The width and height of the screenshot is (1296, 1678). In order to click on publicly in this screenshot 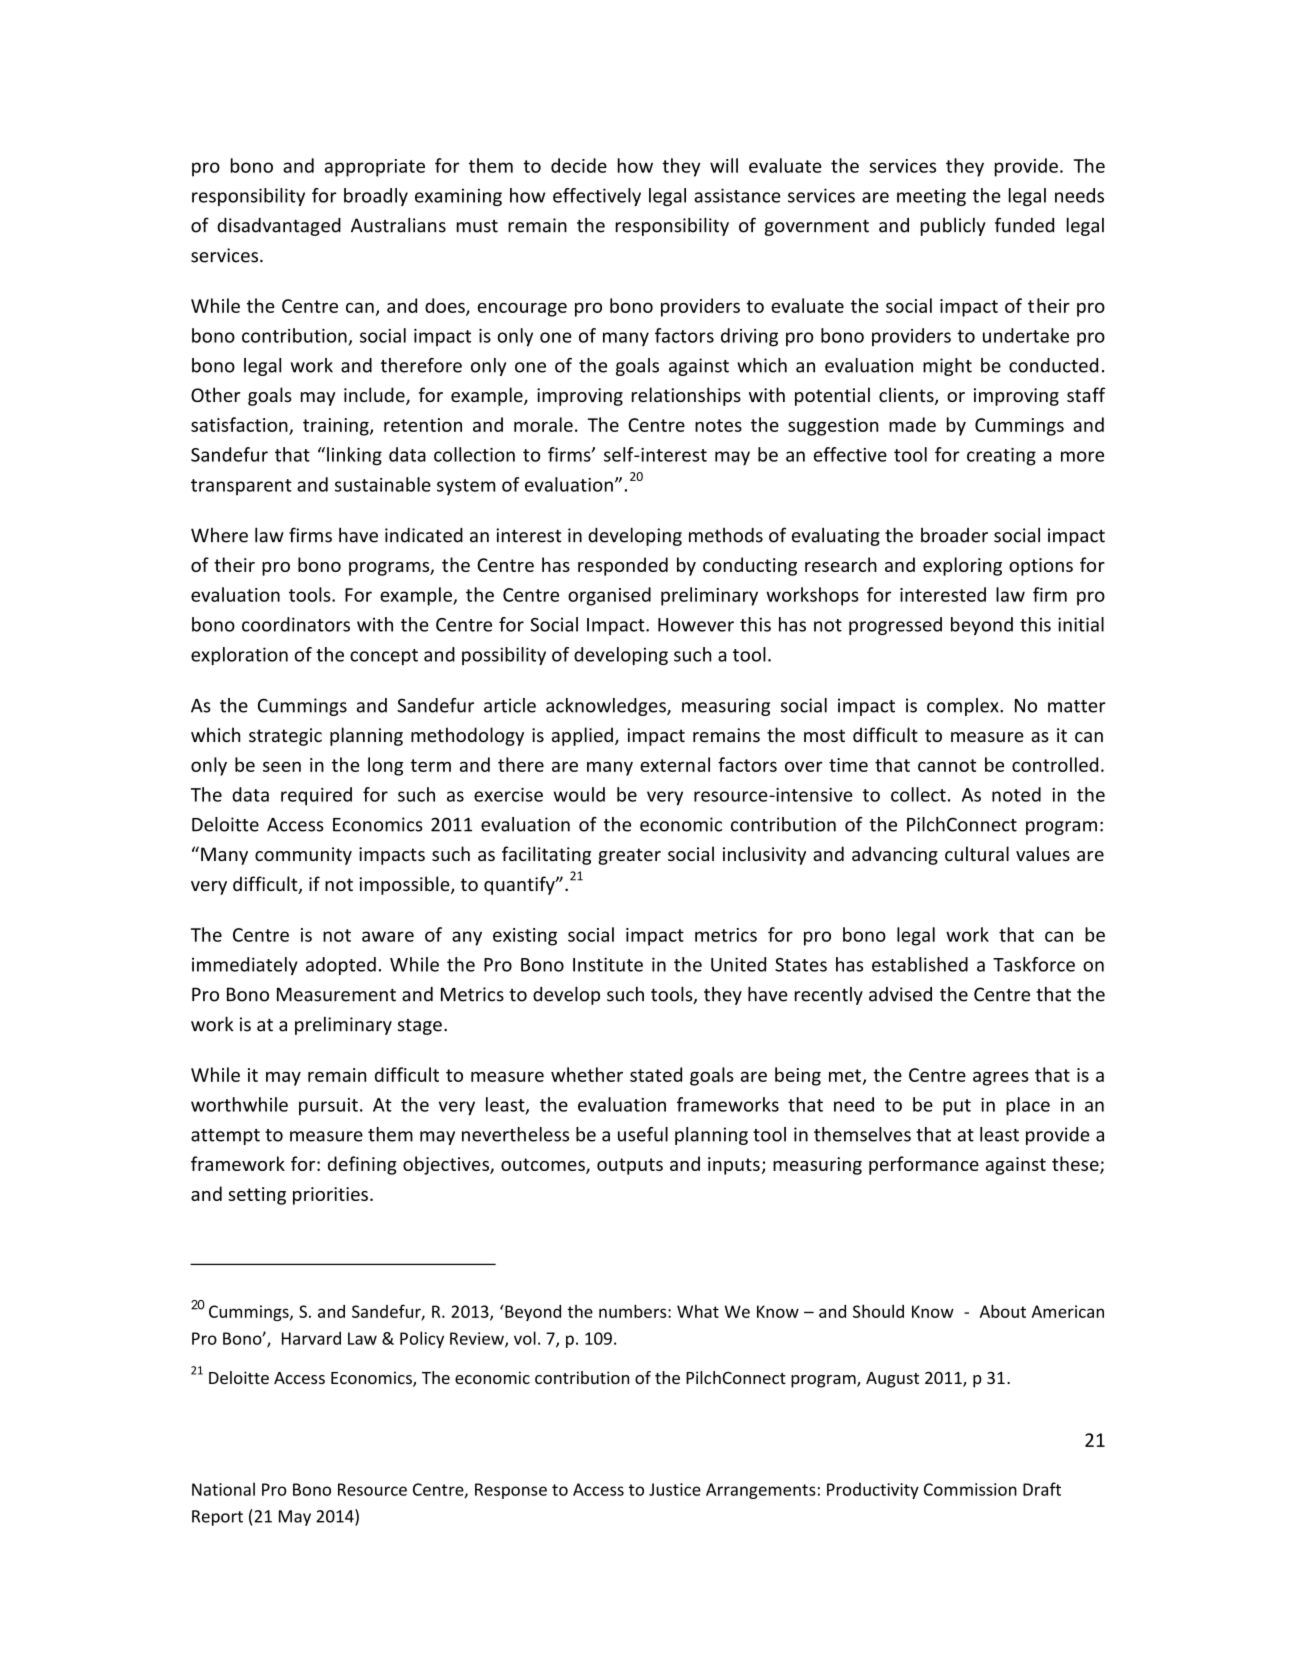, I will do `click(953, 227)`.
